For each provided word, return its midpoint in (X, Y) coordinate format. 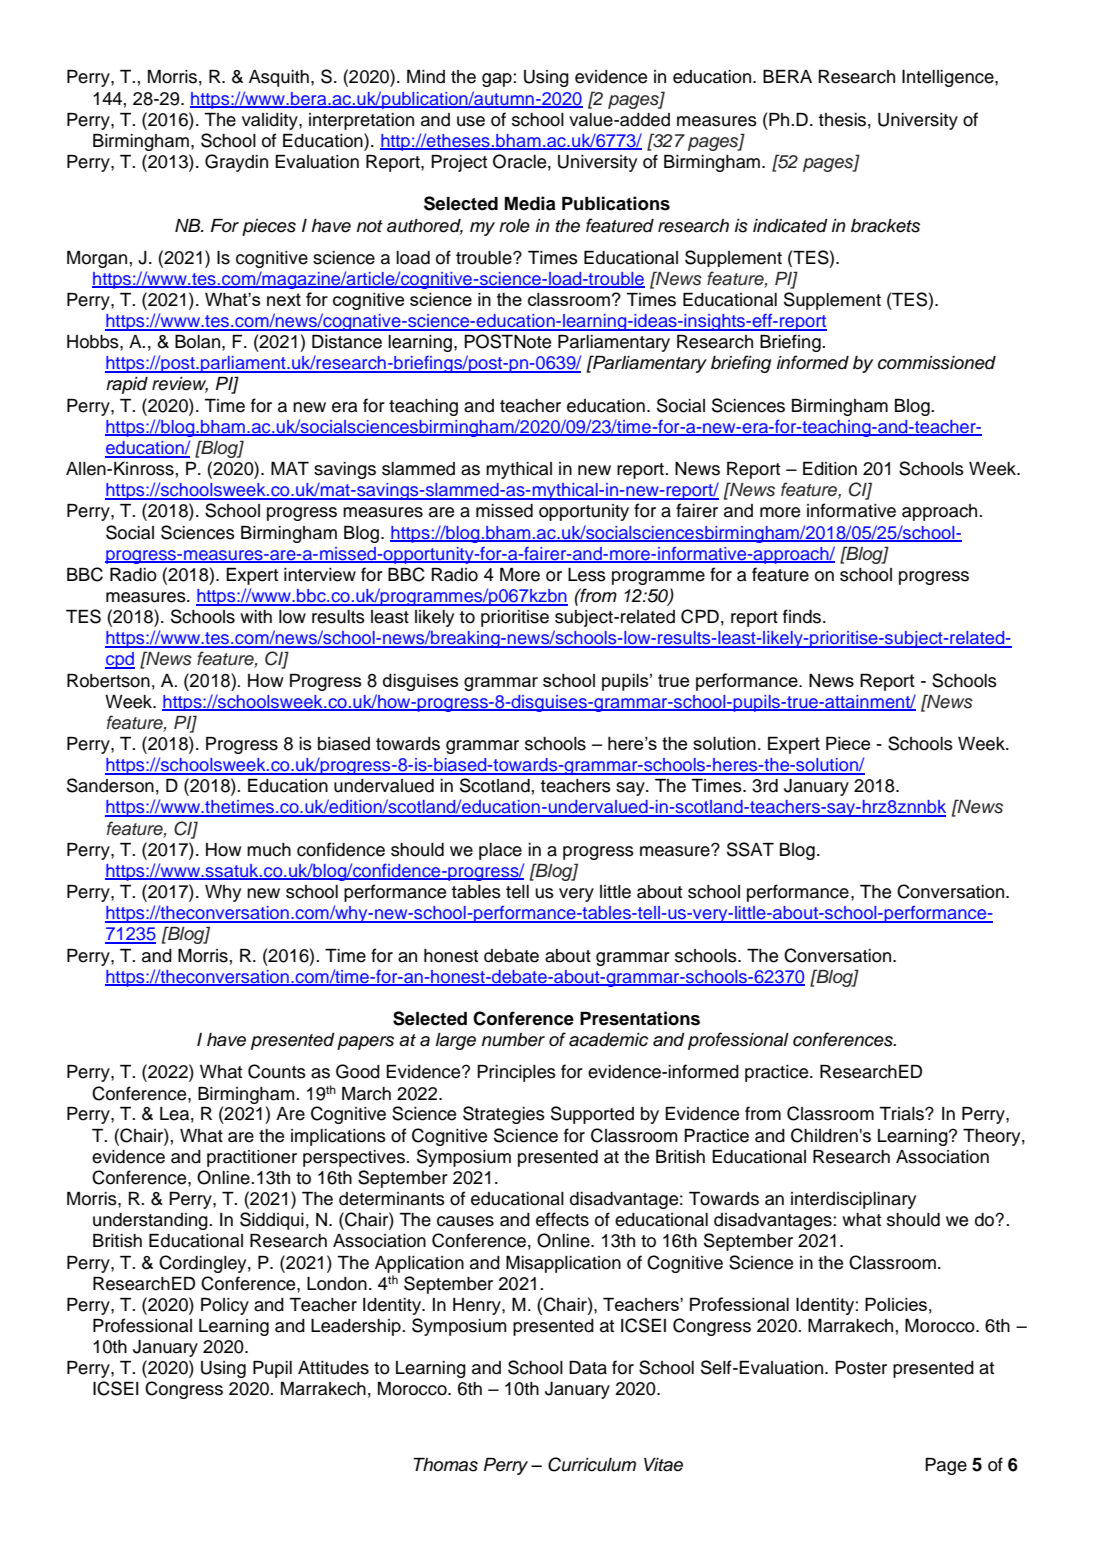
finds (803, 616)
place (500, 851)
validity (271, 121)
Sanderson (110, 785)
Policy (225, 1306)
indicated (790, 226)
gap (498, 80)
